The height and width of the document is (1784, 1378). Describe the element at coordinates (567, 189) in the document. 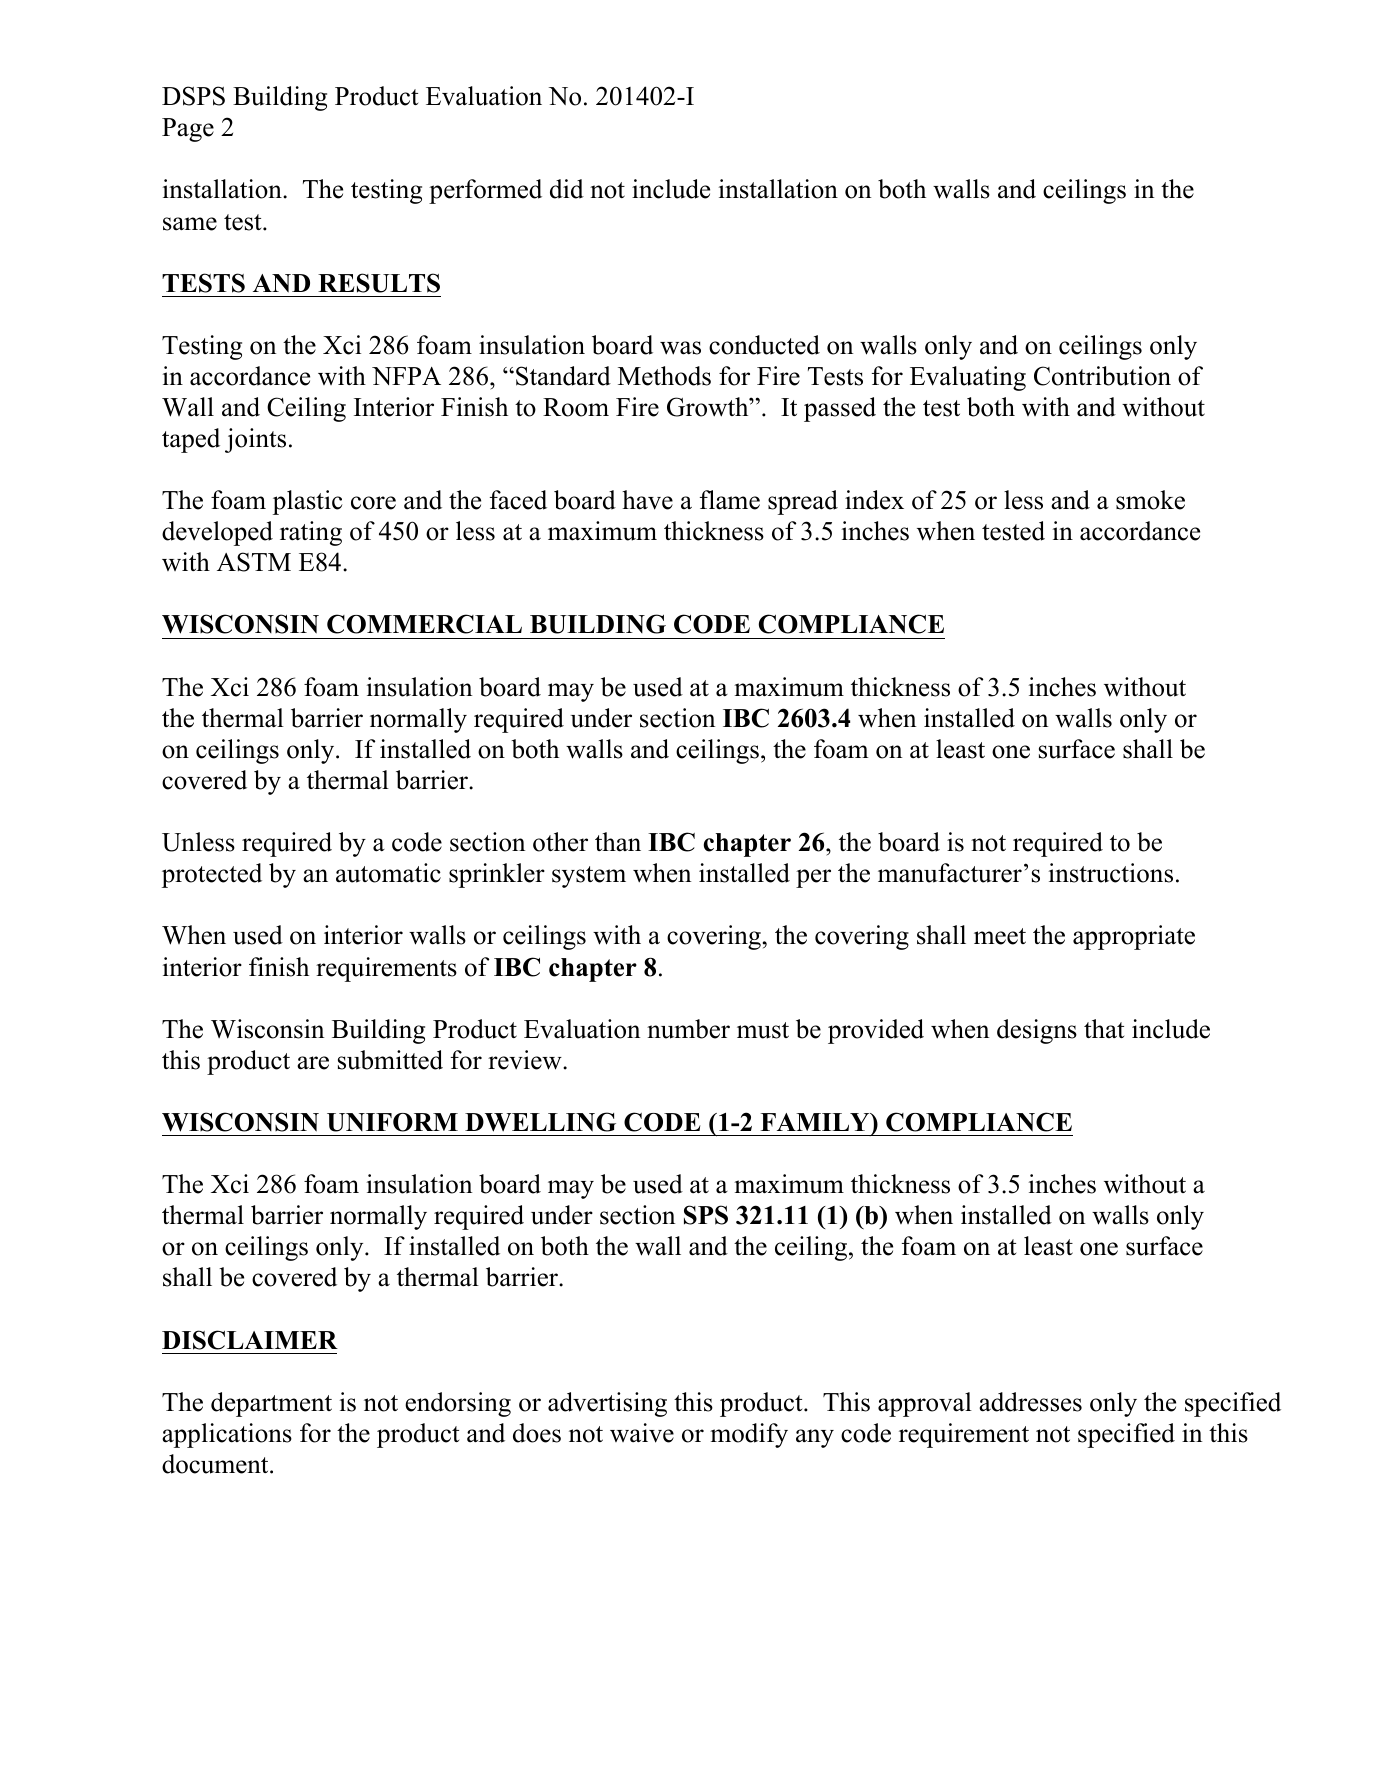

I see `did` at that location.
